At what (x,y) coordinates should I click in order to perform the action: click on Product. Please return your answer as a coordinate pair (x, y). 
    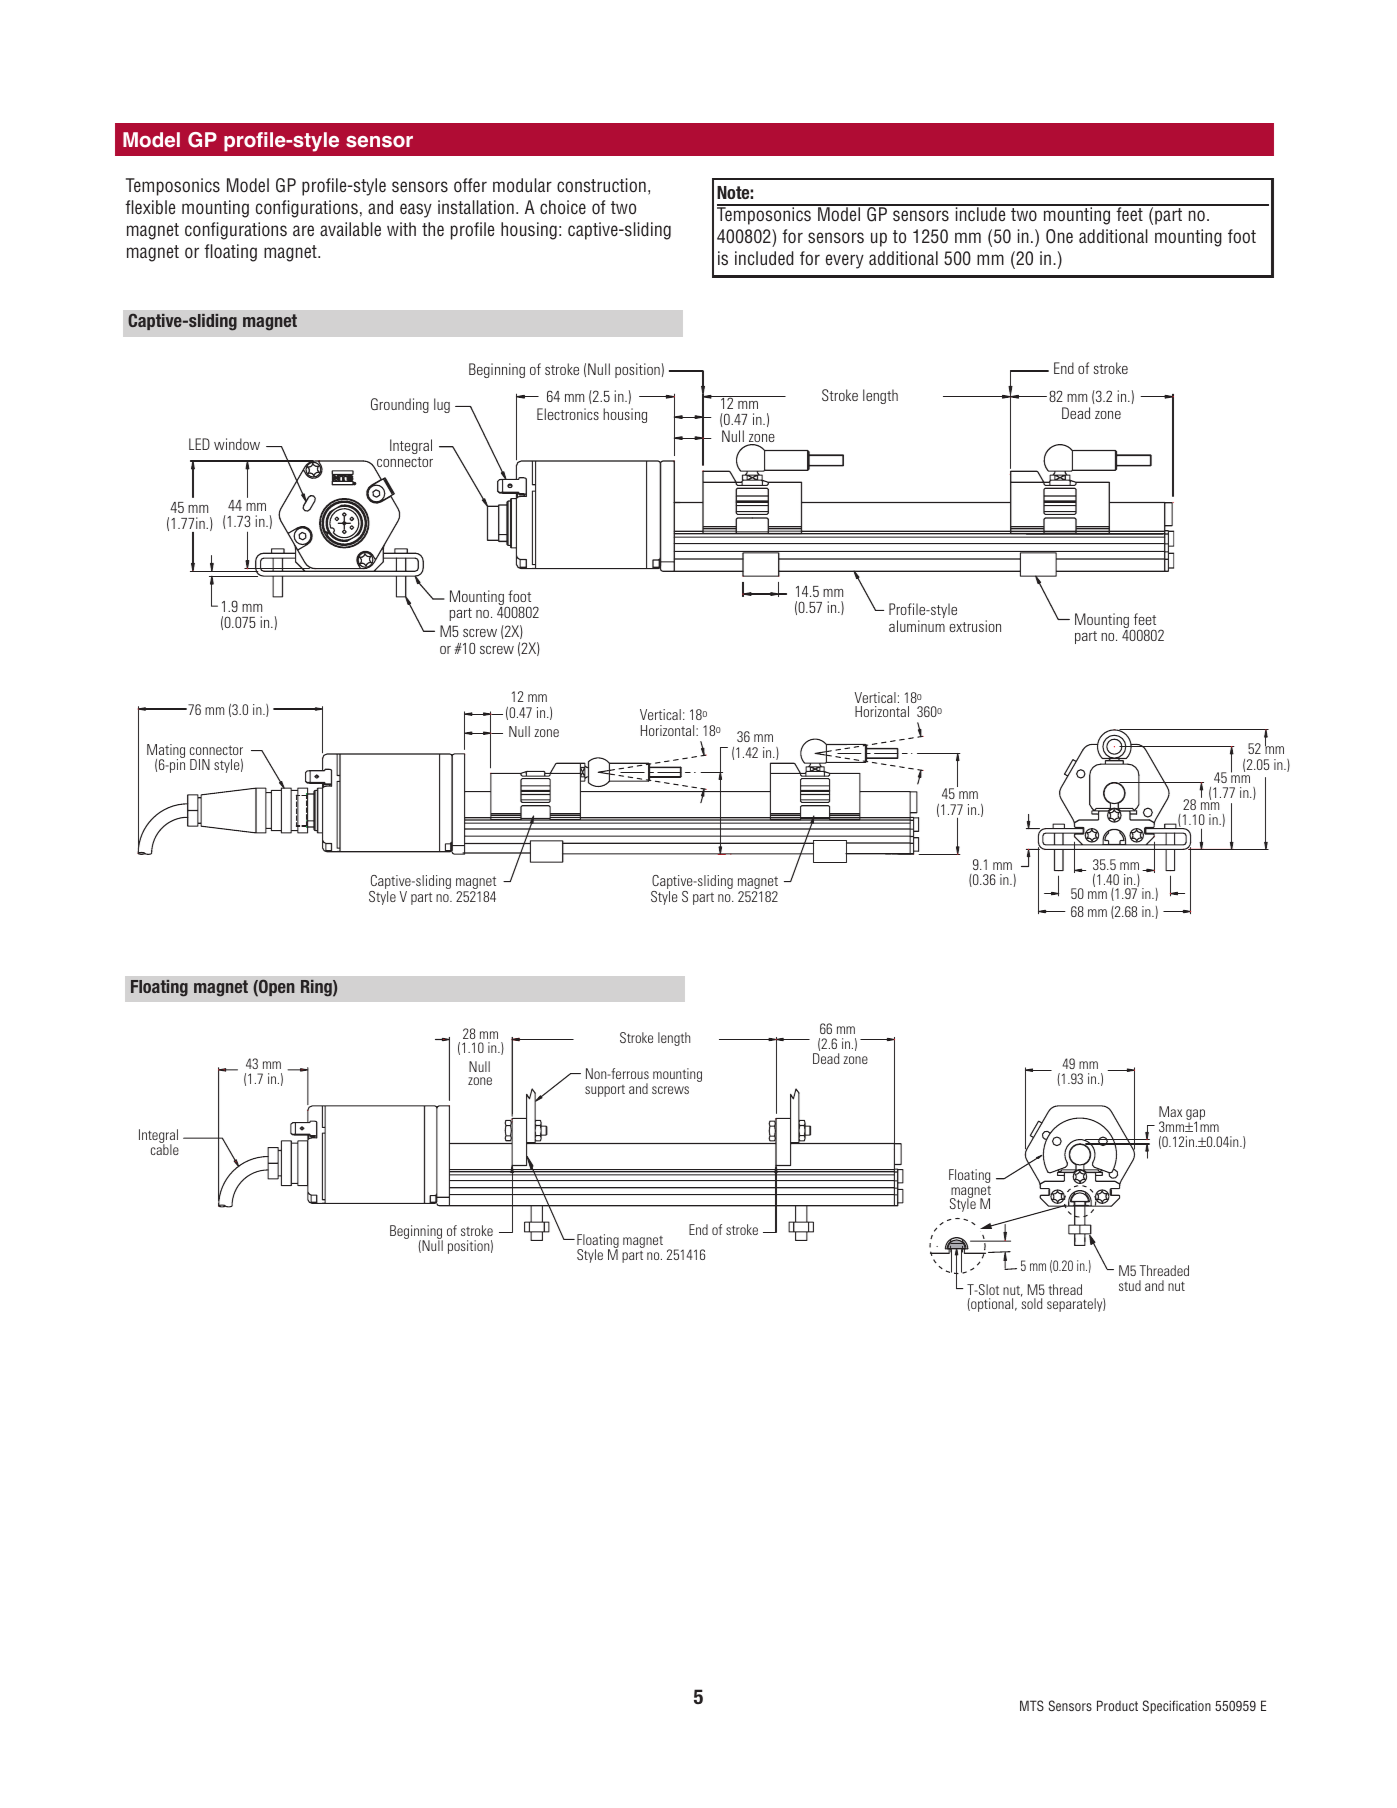
    Looking at the image, I should click on (1117, 1705).
